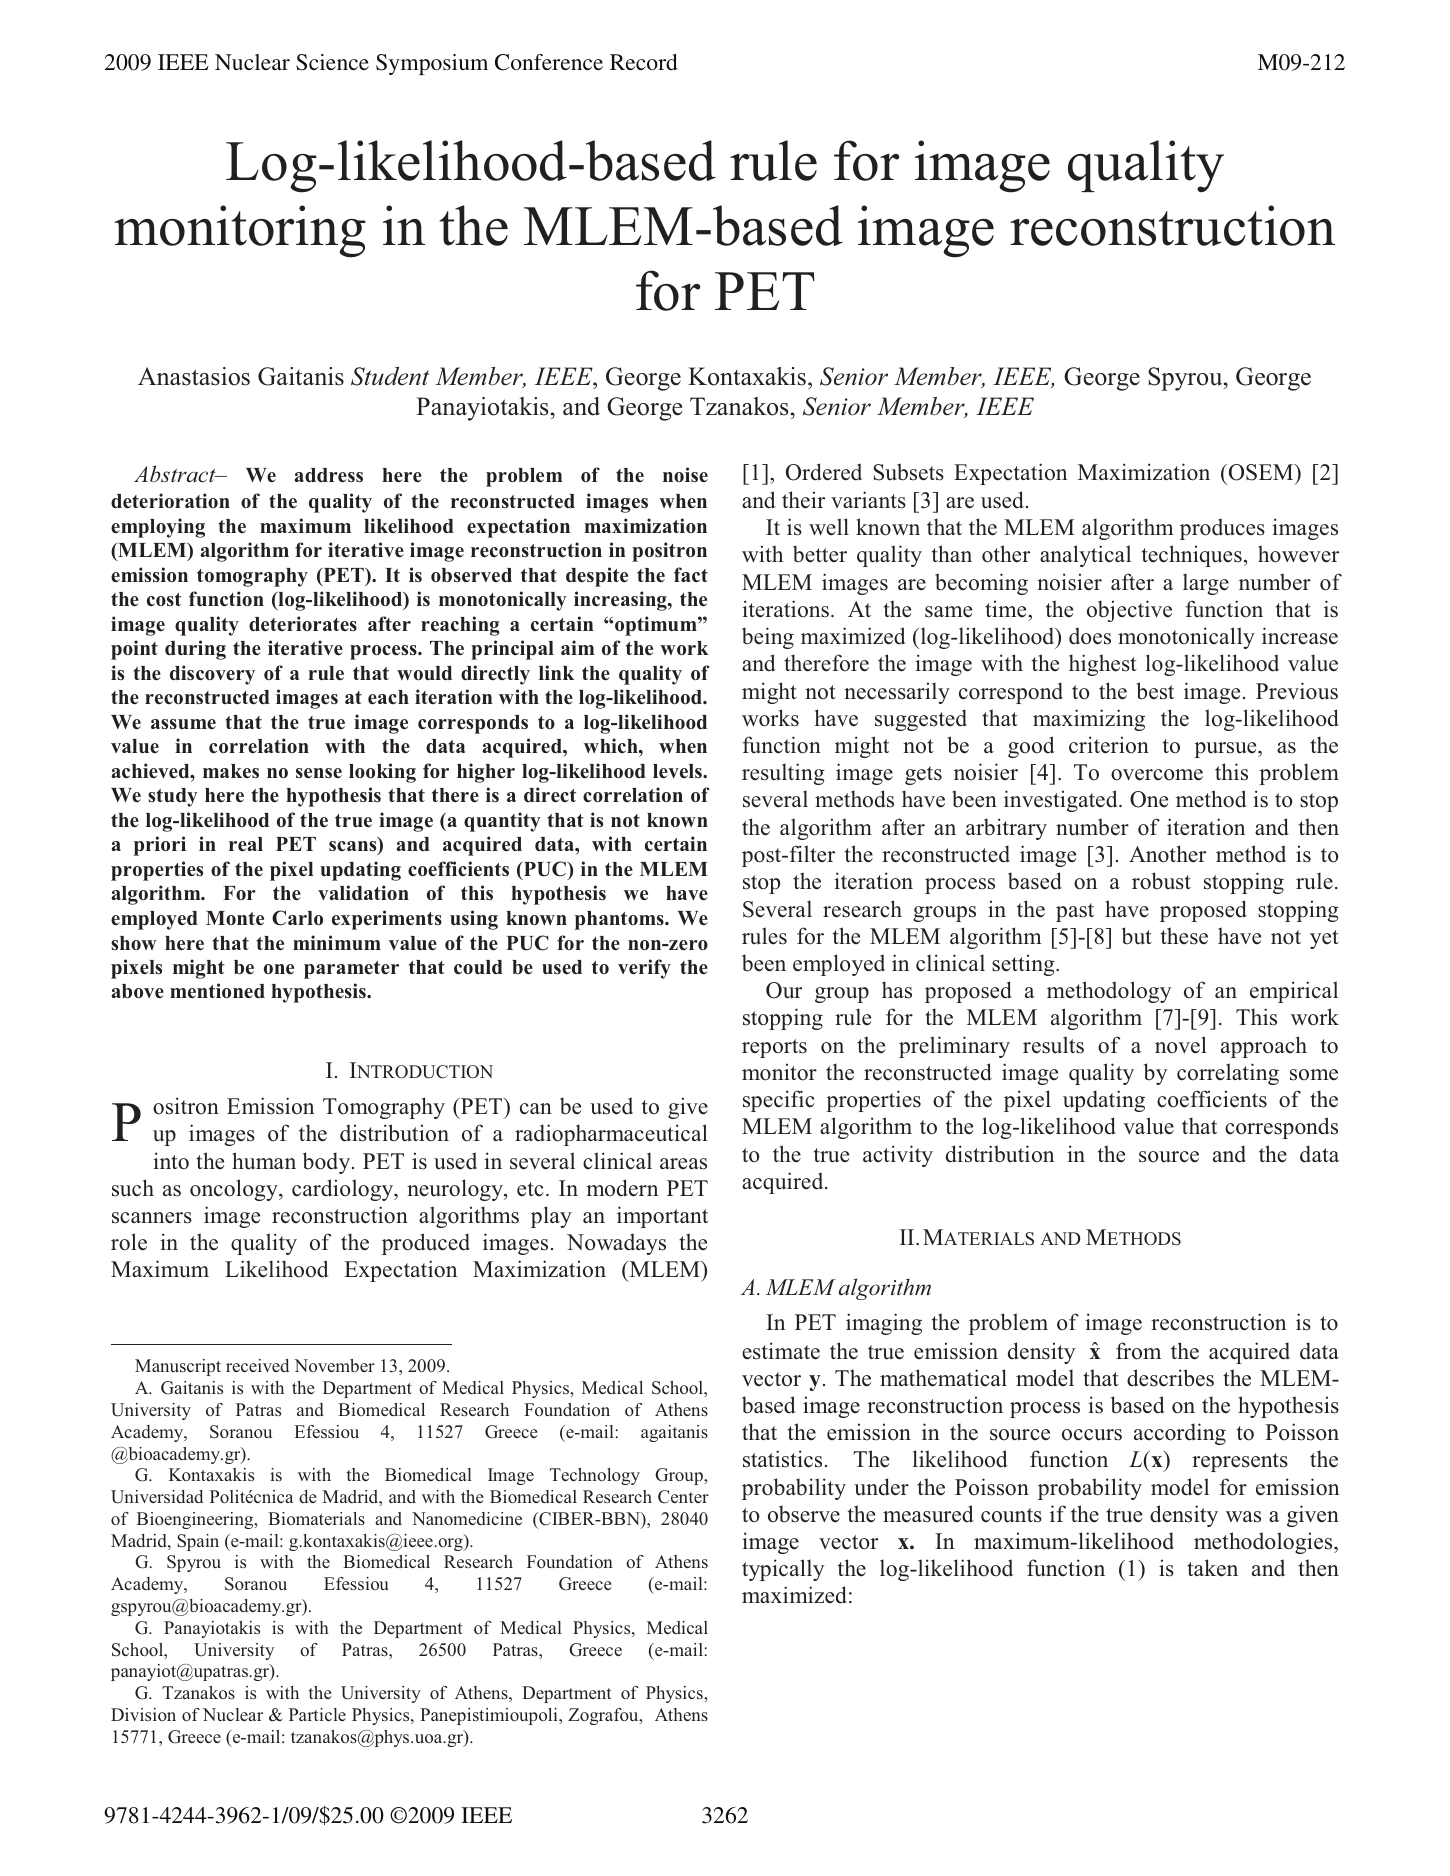 The height and width of the screenshot is (1876, 1450). What do you see at coordinates (297, 918) in the screenshot?
I see `Carlo` at bounding box center [297, 918].
